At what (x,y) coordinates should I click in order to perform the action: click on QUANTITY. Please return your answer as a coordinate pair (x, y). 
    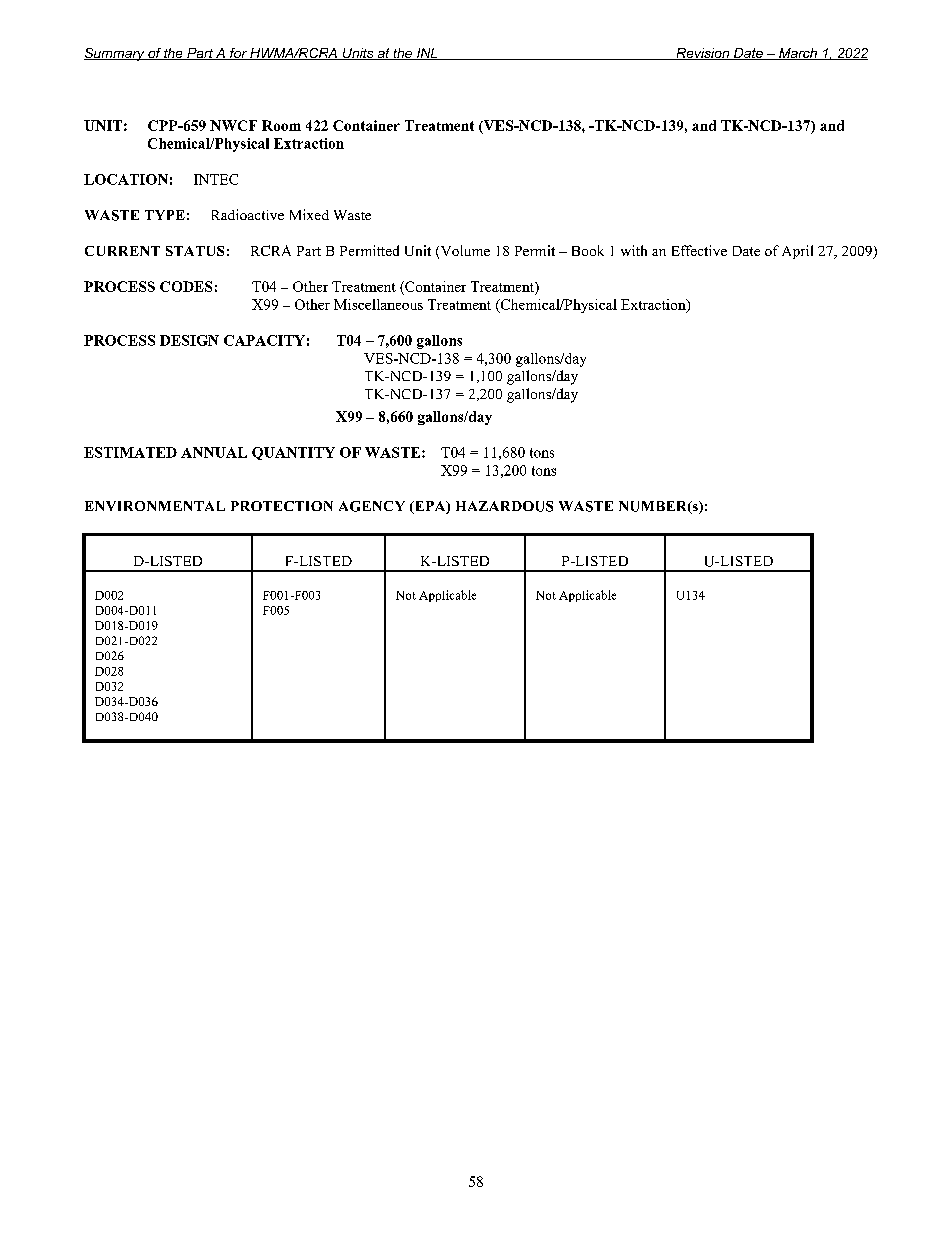
    Looking at the image, I should click on (293, 453).
